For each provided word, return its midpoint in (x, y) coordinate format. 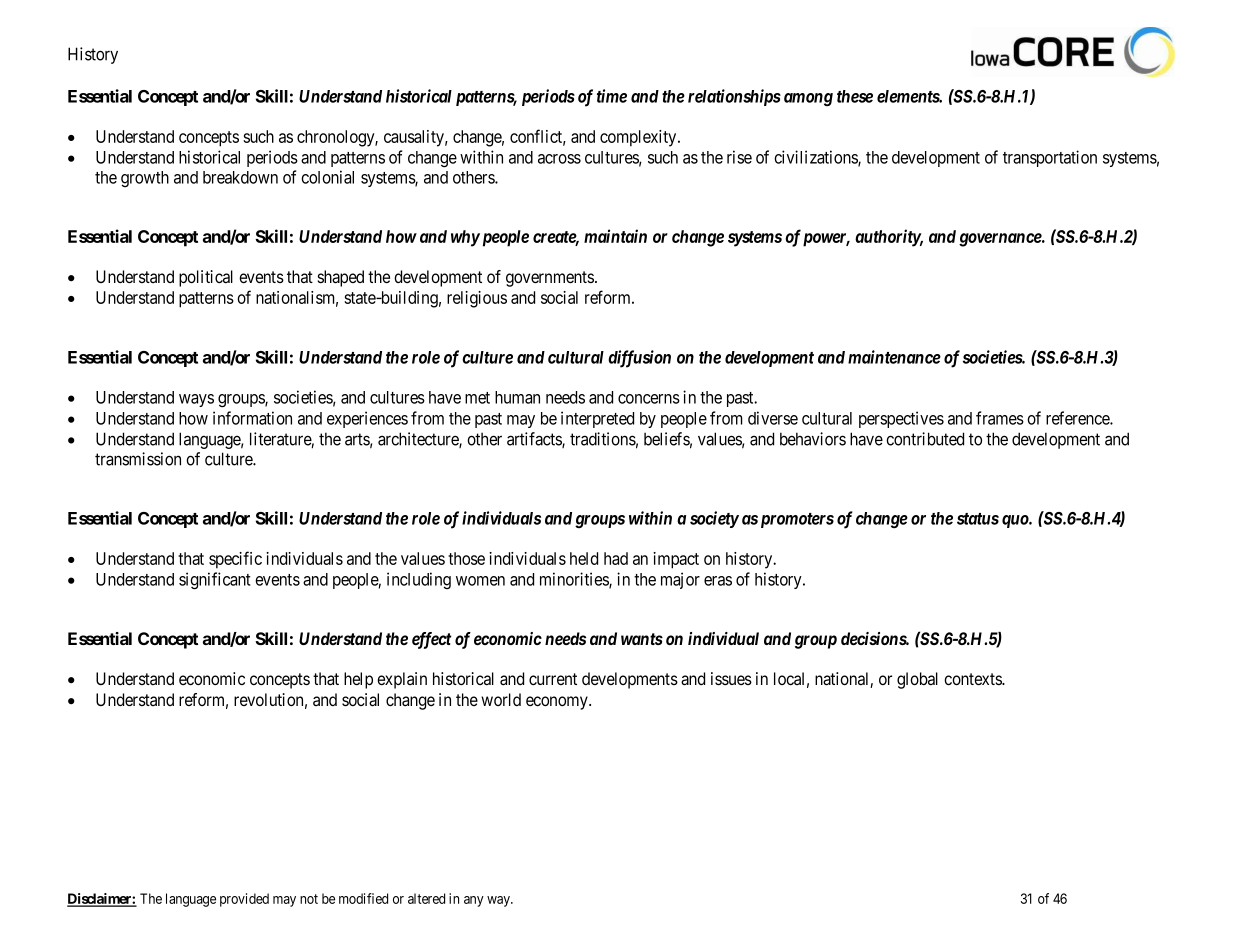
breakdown (240, 177)
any (474, 901)
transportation (1050, 158)
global (917, 680)
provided (244, 900)
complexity (639, 138)
